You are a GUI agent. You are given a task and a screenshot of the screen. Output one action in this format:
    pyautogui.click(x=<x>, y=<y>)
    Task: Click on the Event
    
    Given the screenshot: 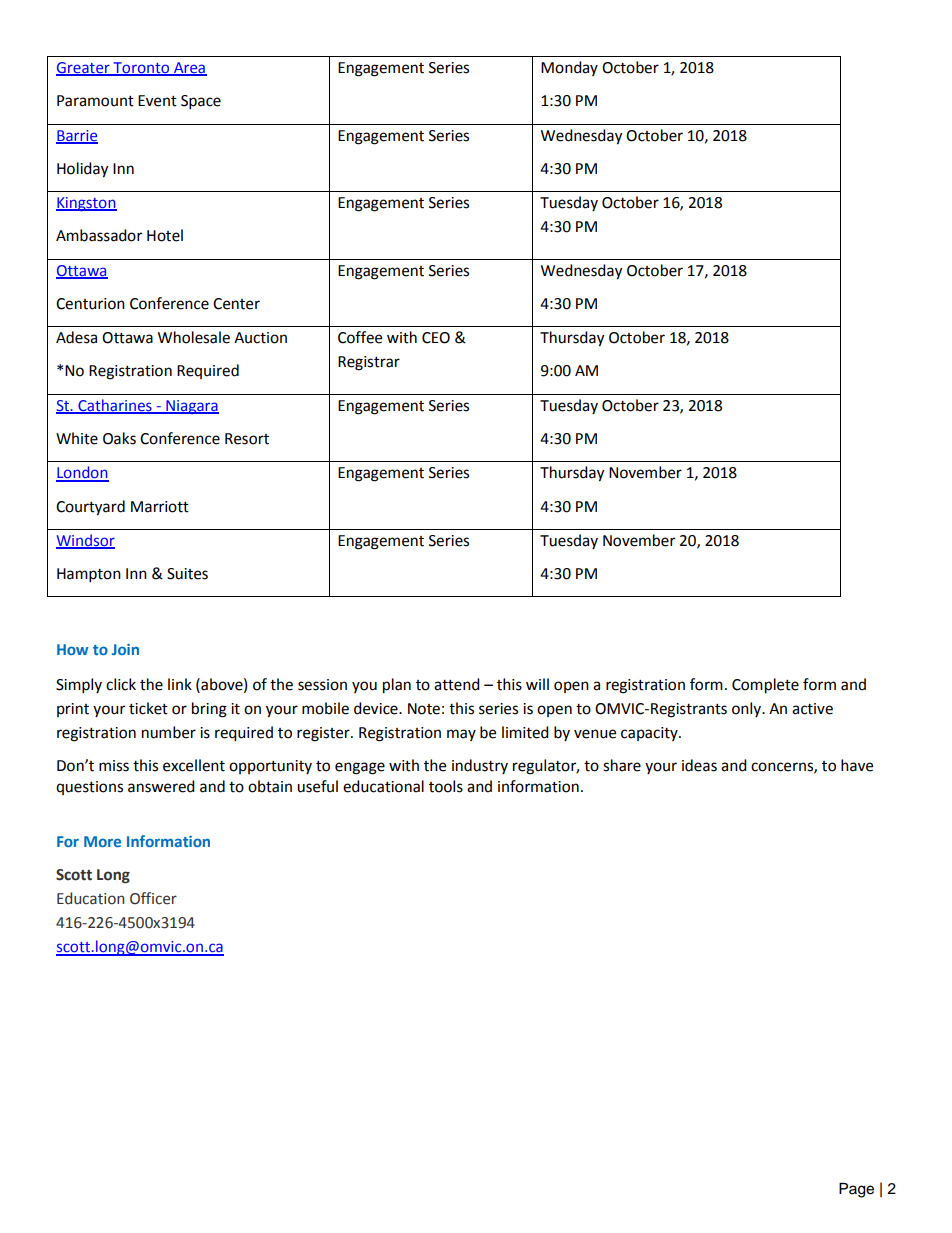 What is the action you would take?
    pyautogui.click(x=157, y=101)
